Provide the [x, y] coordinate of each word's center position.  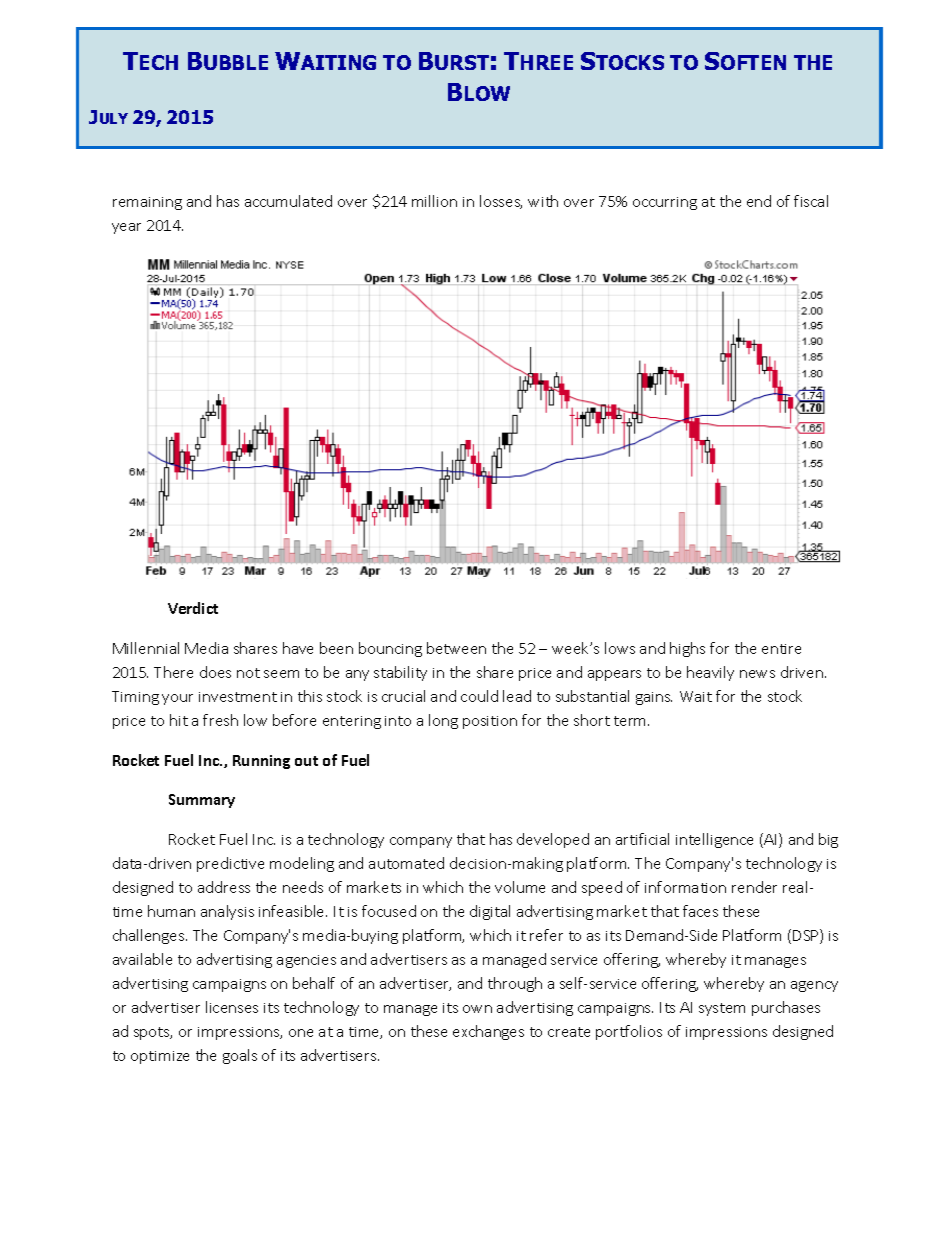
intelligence [714, 840]
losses [501, 202]
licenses [232, 1007]
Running [261, 762]
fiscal [811, 201]
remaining [147, 203]
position [490, 722]
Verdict [193, 608]
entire [781, 649]
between [456, 648]
